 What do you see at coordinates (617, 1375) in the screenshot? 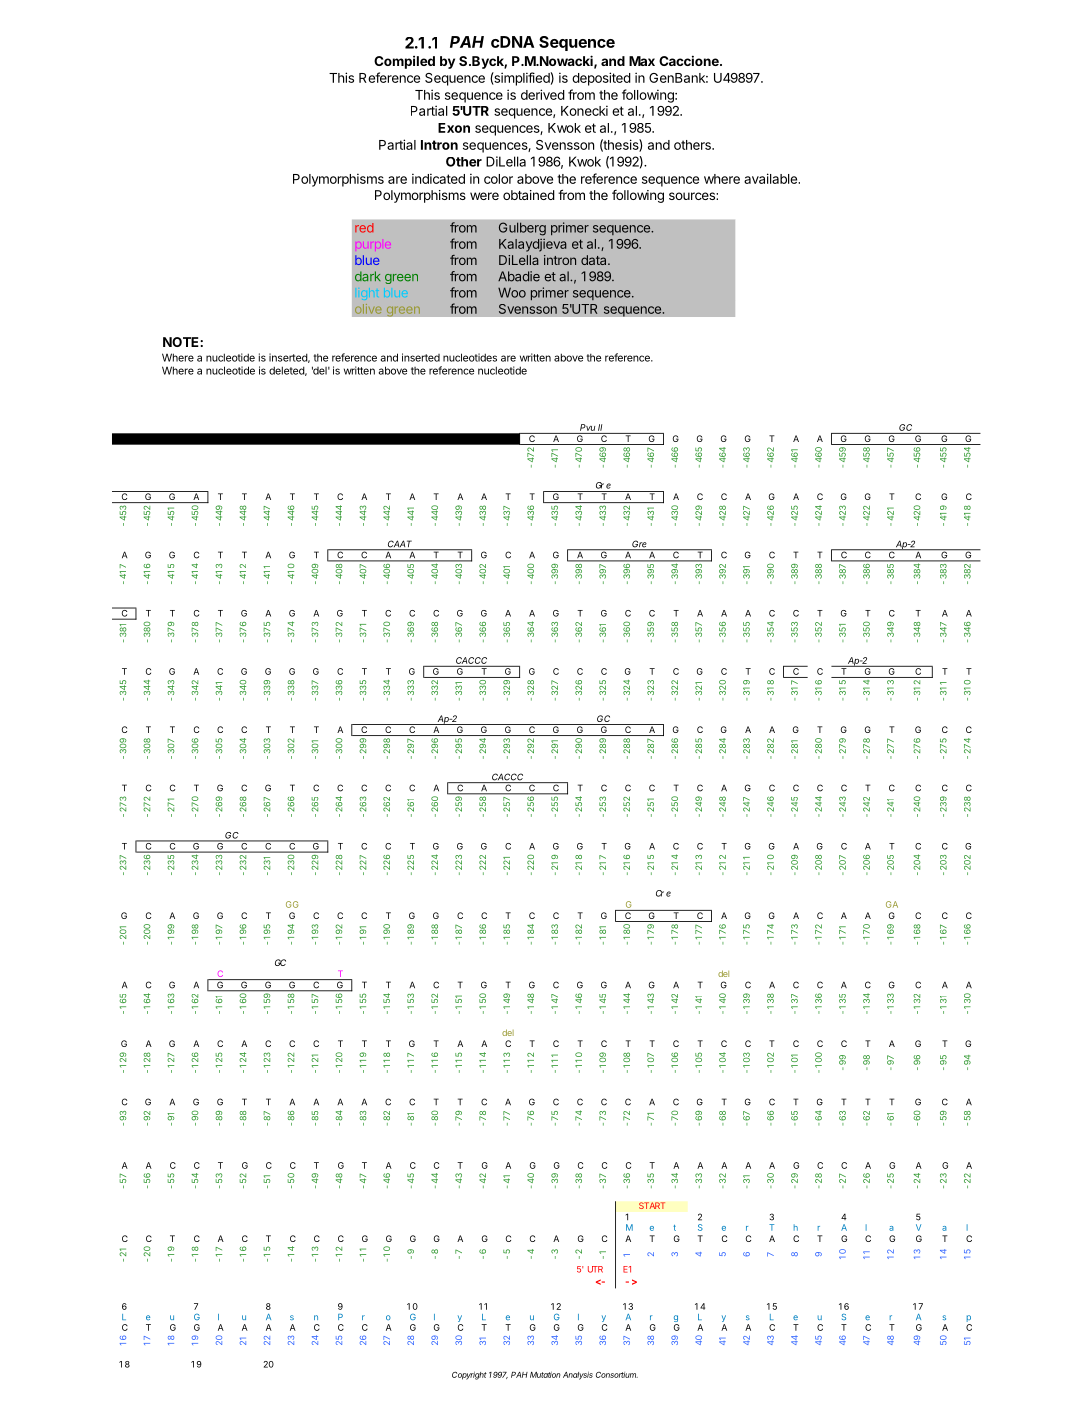
I see `Consortium` at bounding box center [617, 1375].
